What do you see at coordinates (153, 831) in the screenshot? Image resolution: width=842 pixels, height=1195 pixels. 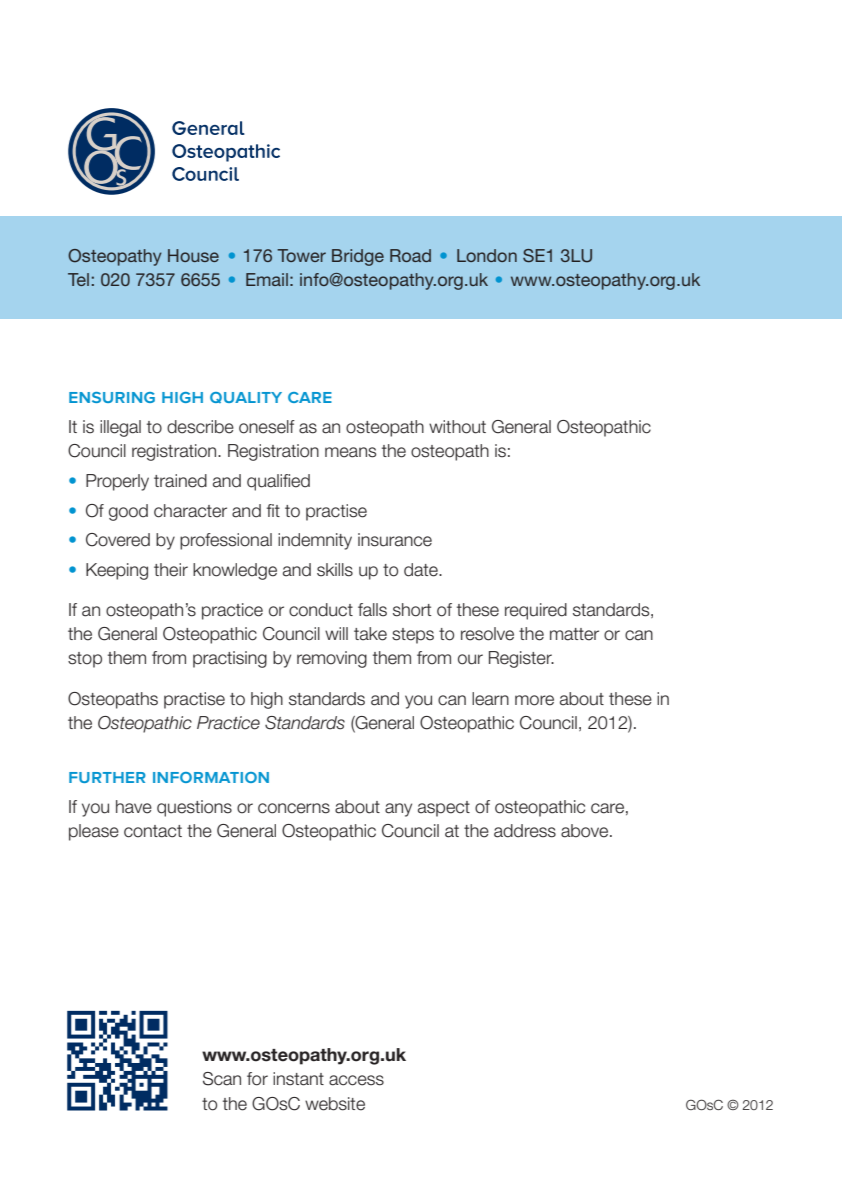 I see `contact` at bounding box center [153, 831].
